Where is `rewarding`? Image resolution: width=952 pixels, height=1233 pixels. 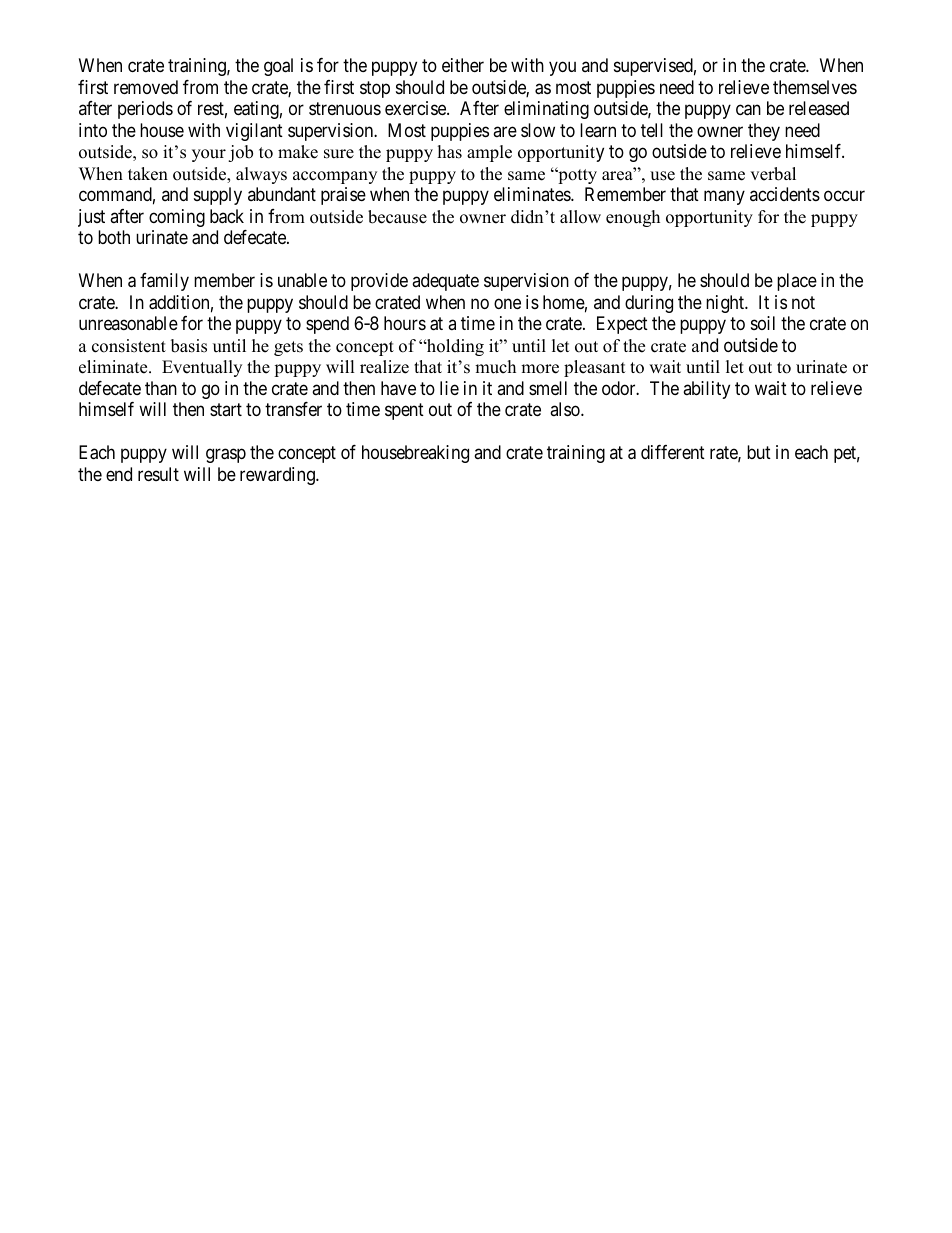
rewarding is located at coordinates (278, 476).
